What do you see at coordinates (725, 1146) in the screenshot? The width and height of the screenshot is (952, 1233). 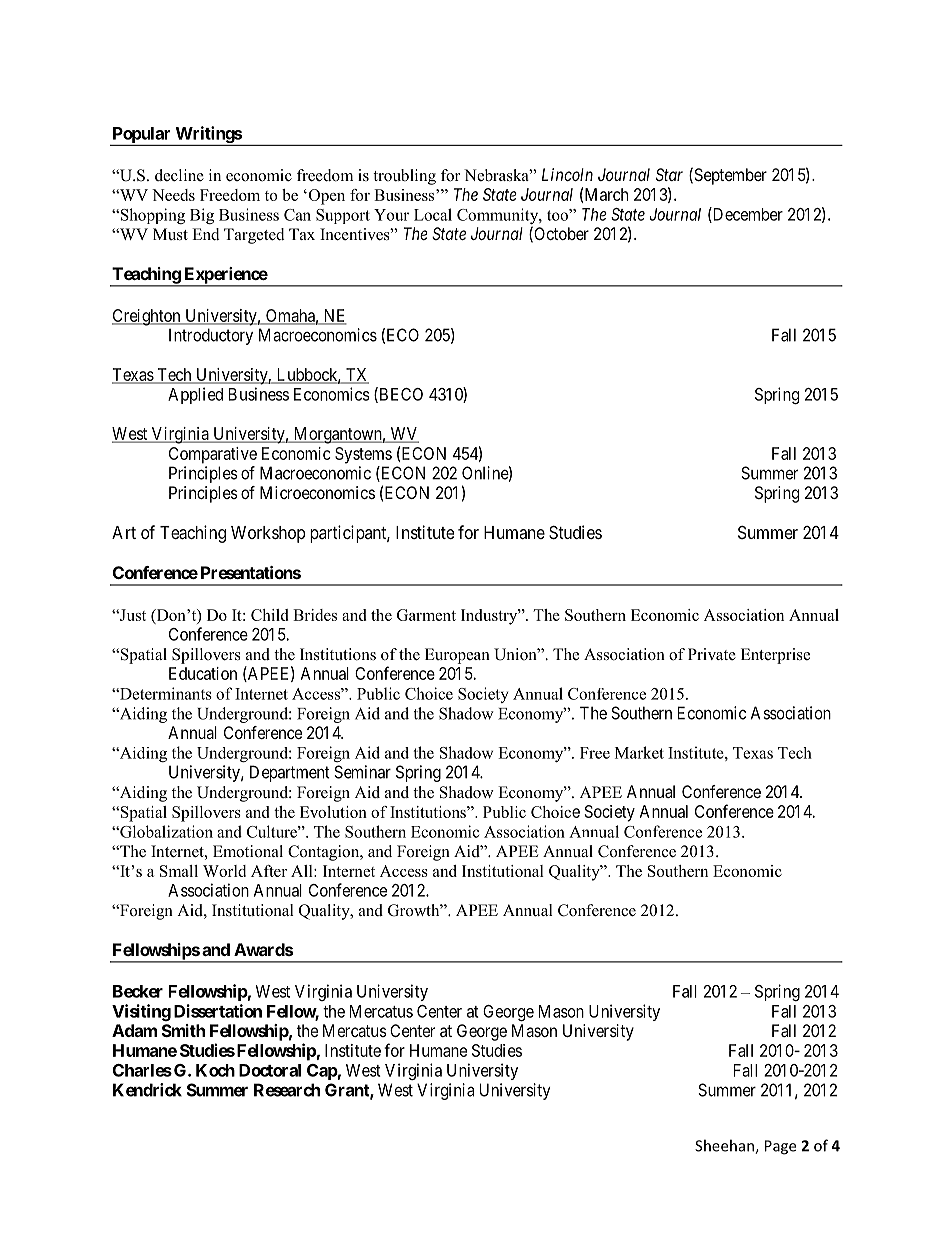 I see `Sheehan` at bounding box center [725, 1146].
